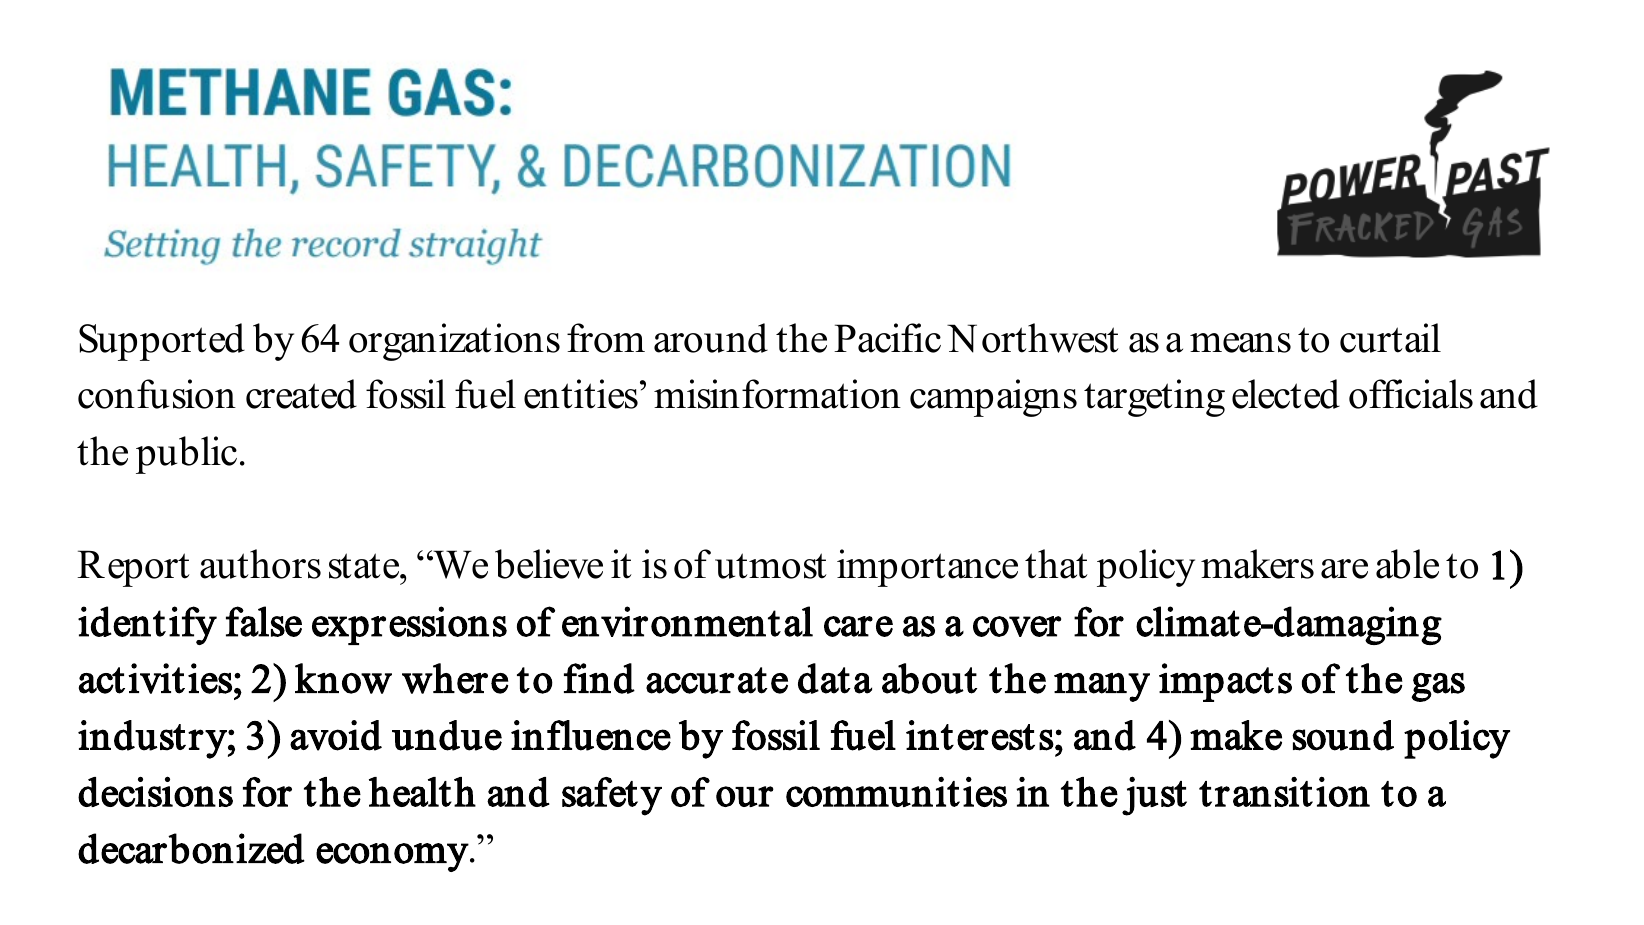 This screenshot has width=1644, height=925. I want to click on environmental, so click(687, 621).
